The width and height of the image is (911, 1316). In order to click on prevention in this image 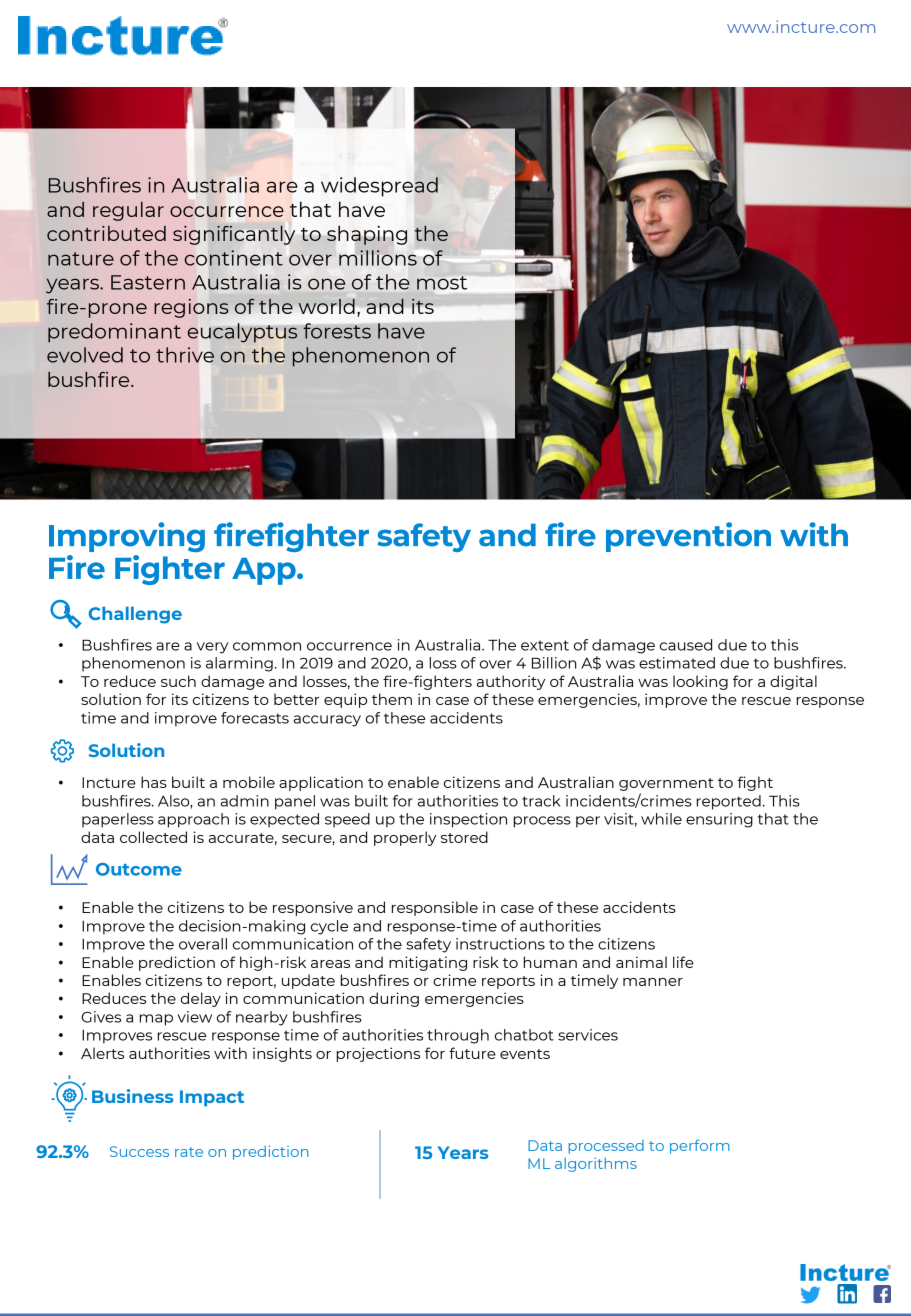, I will do `click(688, 537)`.
